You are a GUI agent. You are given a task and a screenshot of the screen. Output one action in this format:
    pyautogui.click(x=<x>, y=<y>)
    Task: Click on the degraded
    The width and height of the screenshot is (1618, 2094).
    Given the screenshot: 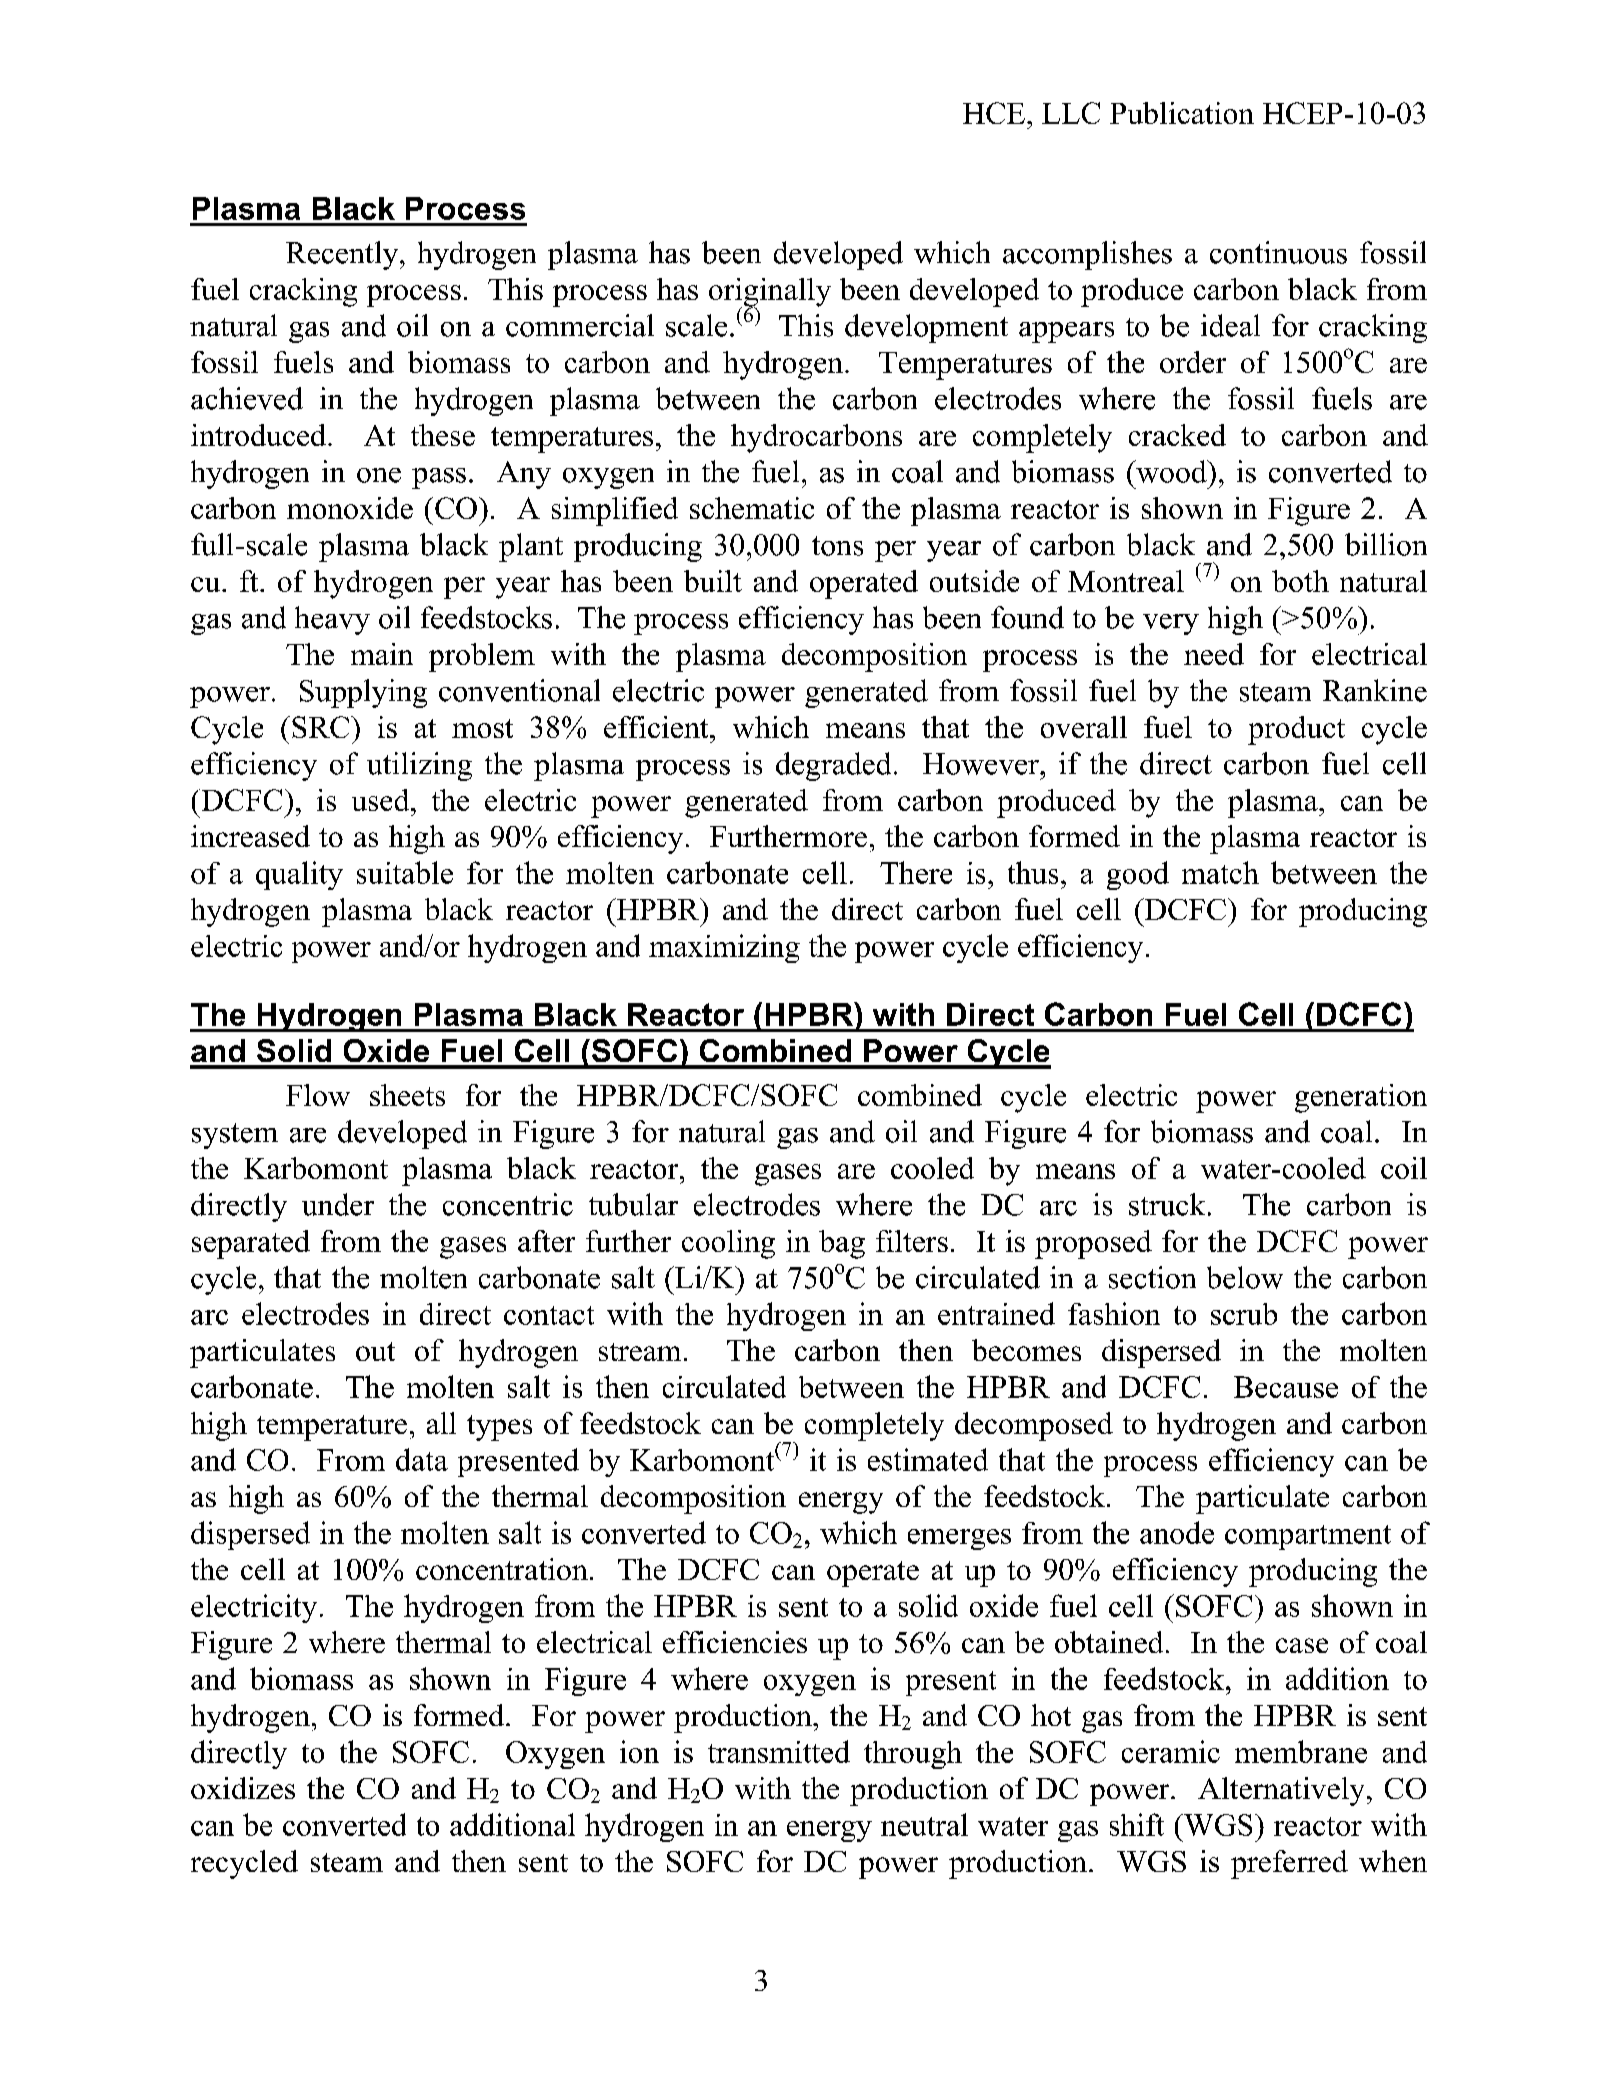 What is the action you would take?
    pyautogui.click(x=833, y=766)
